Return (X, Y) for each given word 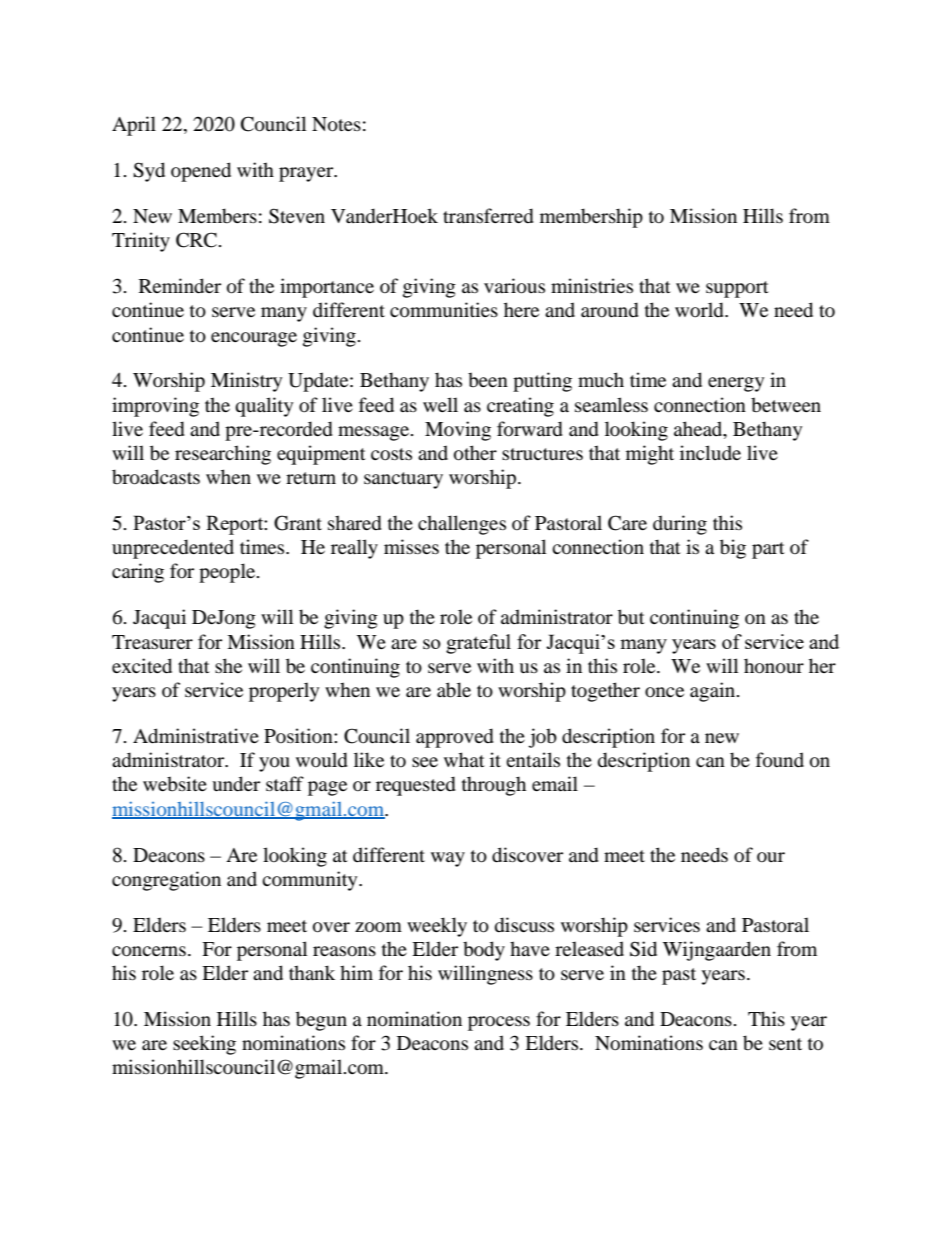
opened (201, 172)
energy (736, 384)
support (737, 289)
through (494, 786)
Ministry (246, 382)
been (488, 379)
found (780, 760)
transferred (488, 216)
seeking (204, 1045)
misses (411, 546)
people (228, 573)
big (733, 549)
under (236, 784)
